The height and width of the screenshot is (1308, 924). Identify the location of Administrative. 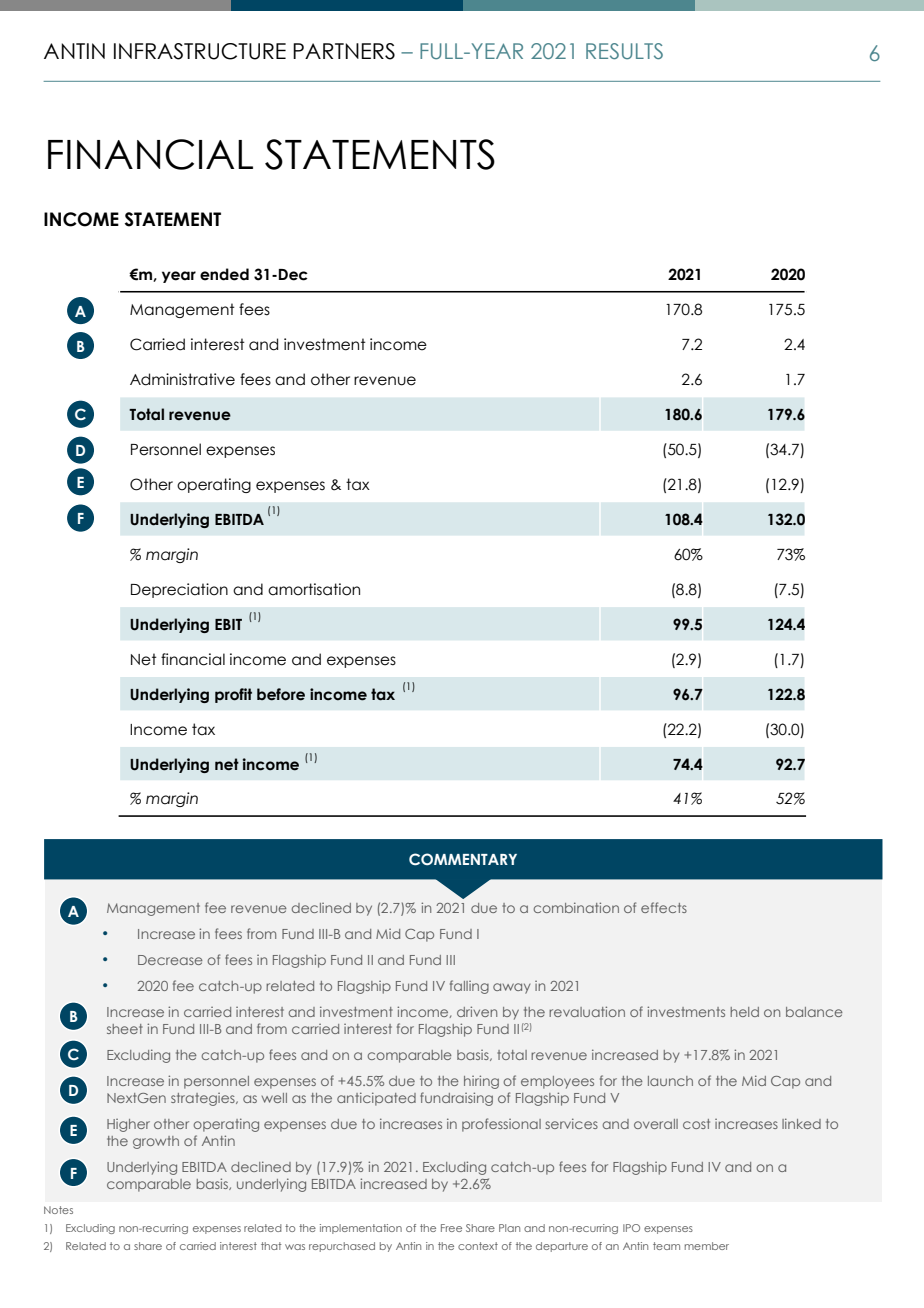
(182, 379).
